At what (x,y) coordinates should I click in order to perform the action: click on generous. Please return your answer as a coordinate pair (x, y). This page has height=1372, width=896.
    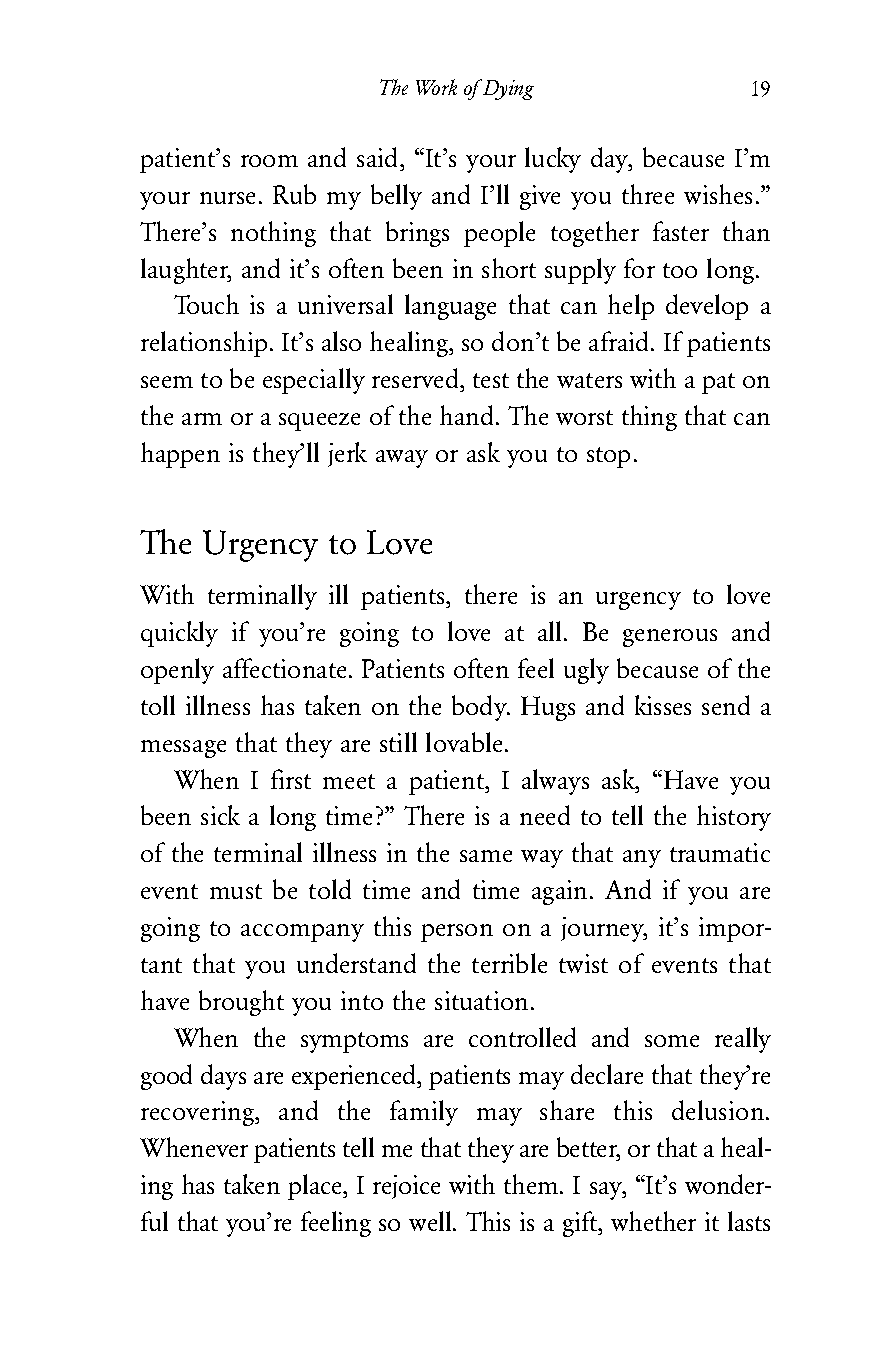
    Looking at the image, I should click on (670, 638).
